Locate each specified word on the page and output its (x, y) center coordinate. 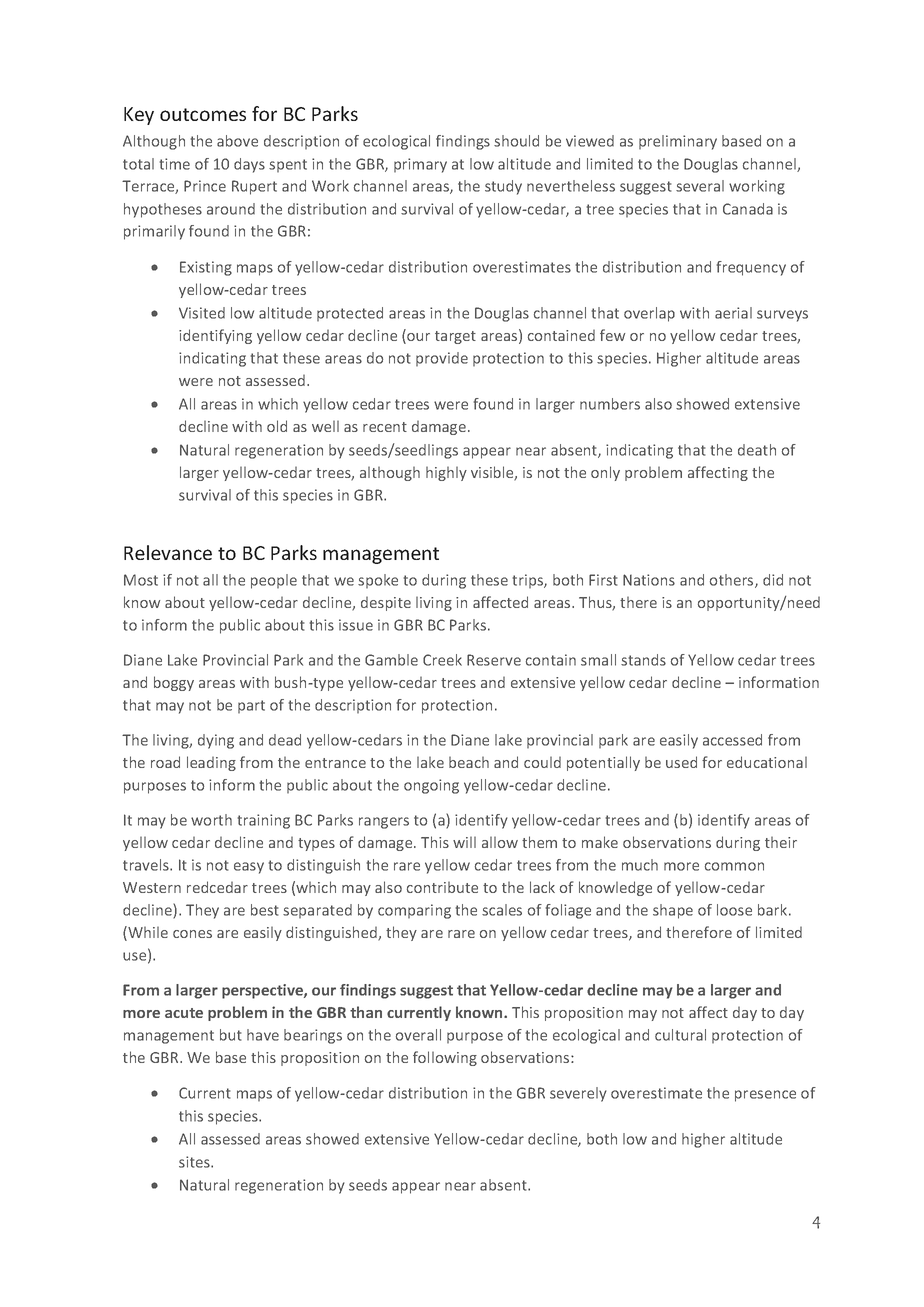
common (734, 866)
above (237, 141)
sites (195, 1162)
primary (420, 165)
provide (442, 359)
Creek (442, 660)
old (277, 426)
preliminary (678, 142)
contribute (442, 887)
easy (249, 868)
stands (643, 660)
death (757, 450)
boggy (174, 683)
